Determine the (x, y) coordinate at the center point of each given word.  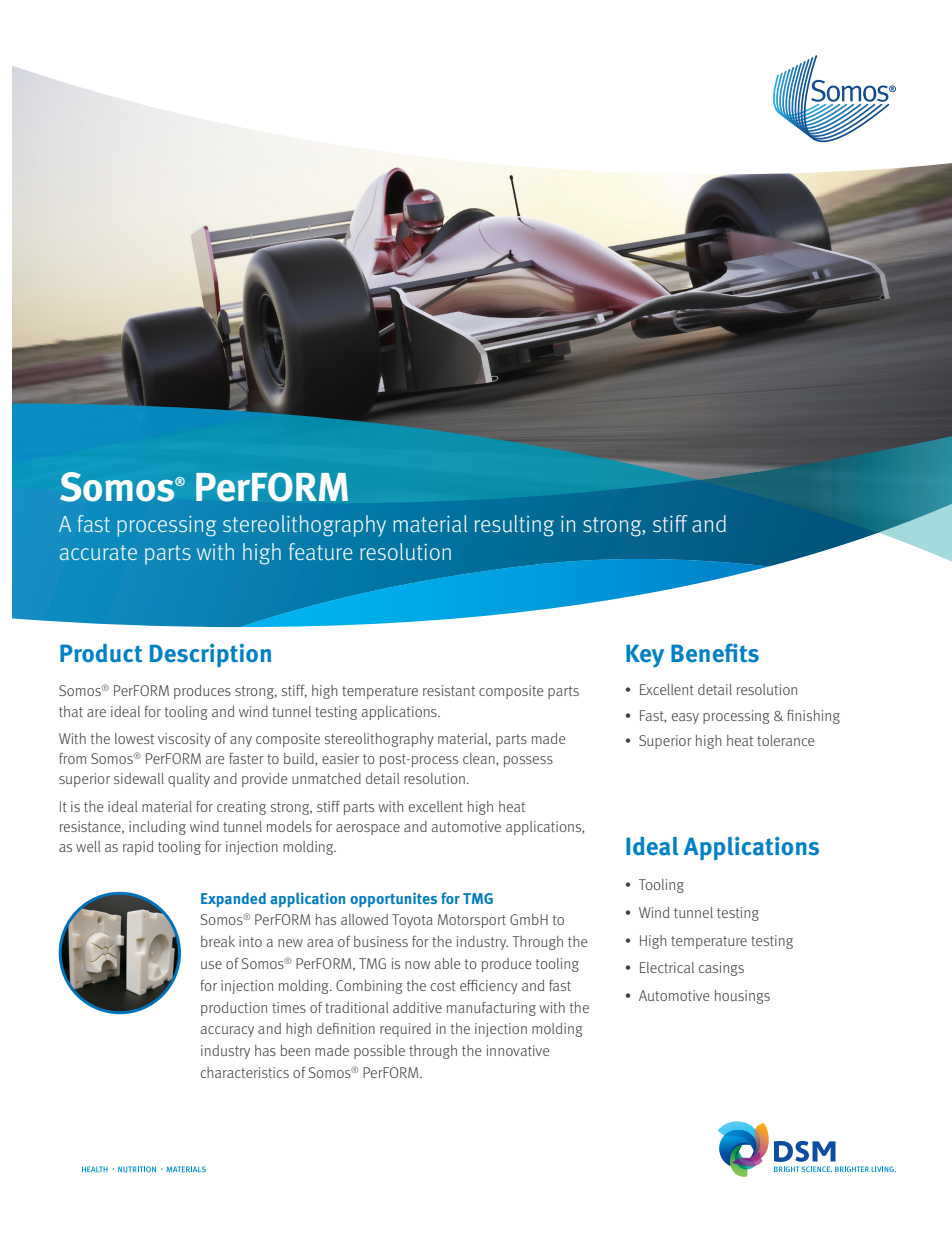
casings (721, 969)
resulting (514, 526)
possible (379, 1052)
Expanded (233, 899)
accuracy (227, 1031)
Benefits (715, 653)
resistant (449, 690)
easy (685, 718)
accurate (98, 552)
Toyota (412, 921)
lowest (134, 738)
